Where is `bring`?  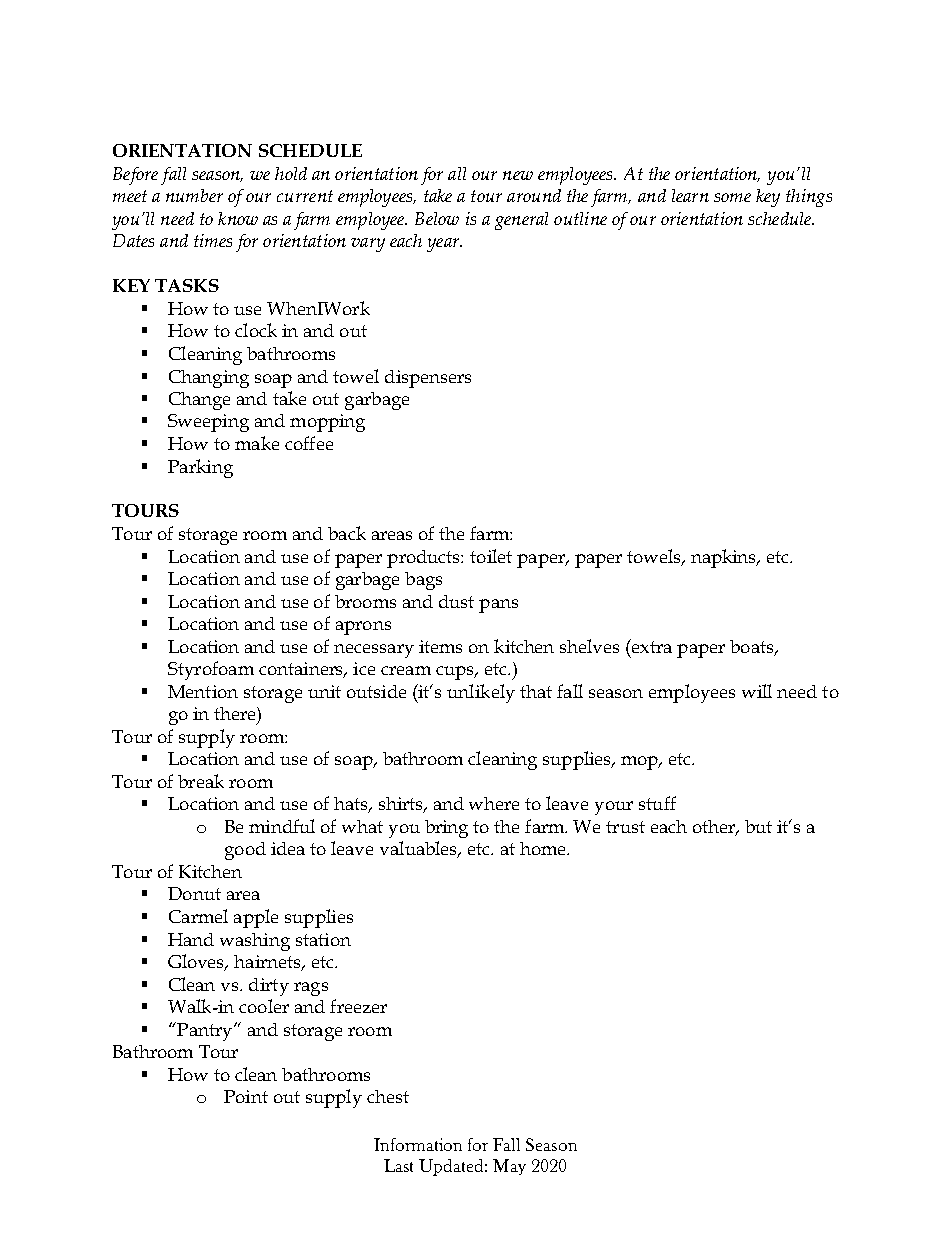
bring is located at coordinates (446, 829).
